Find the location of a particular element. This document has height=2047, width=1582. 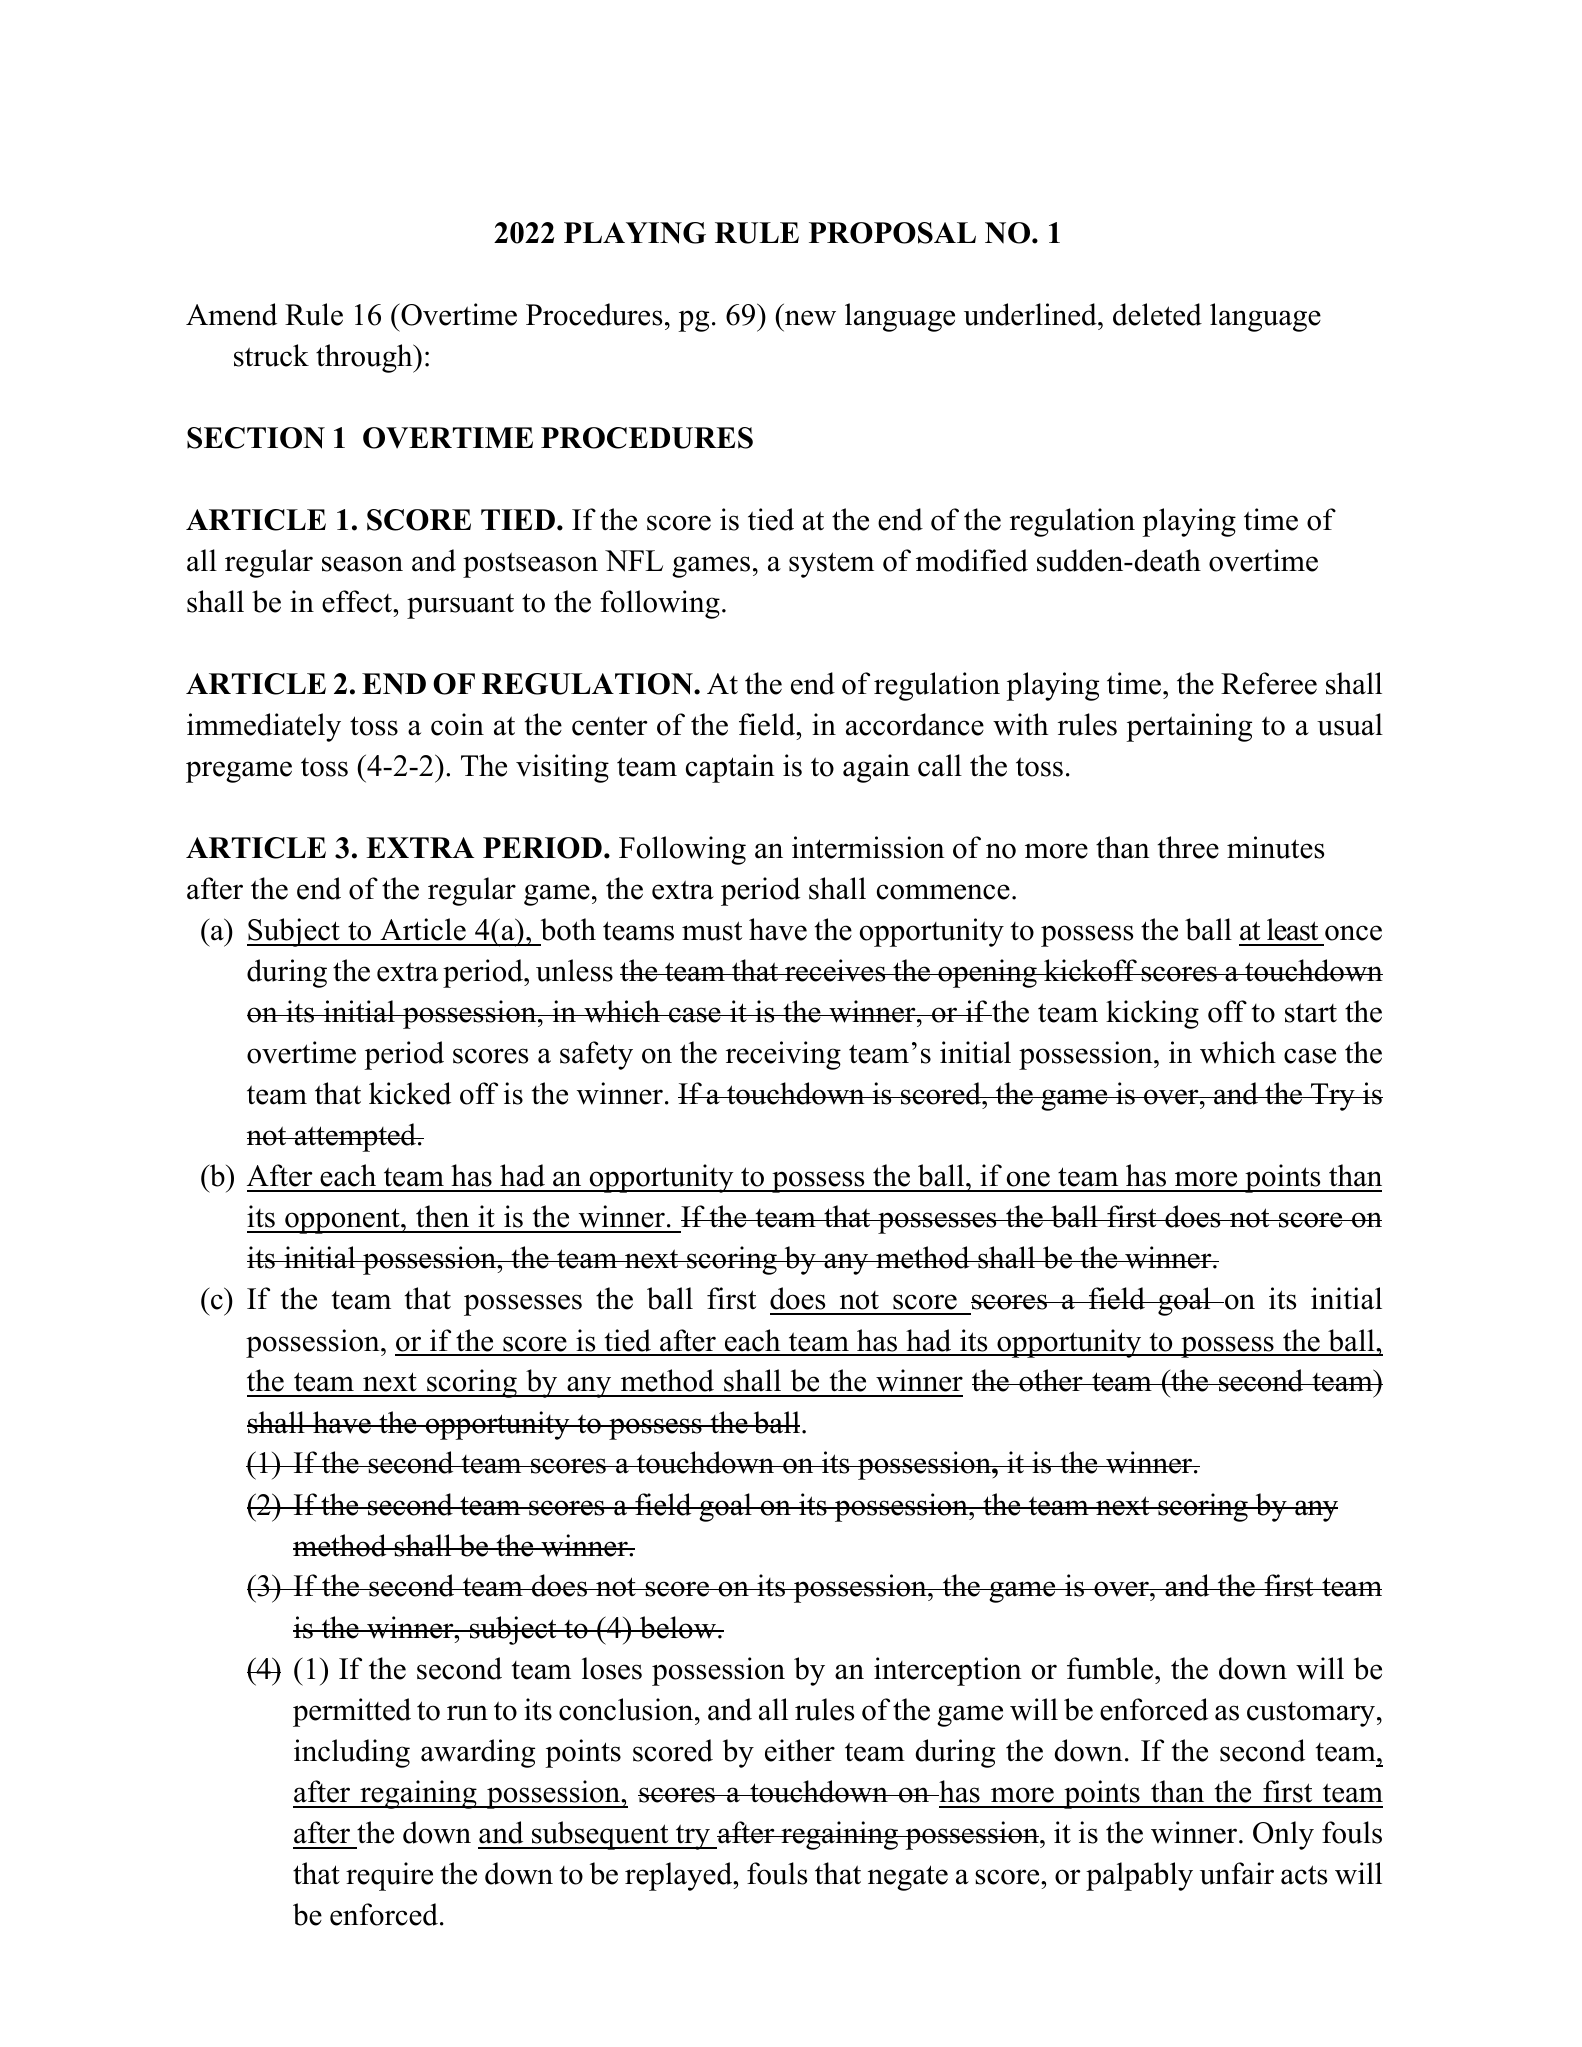

through is located at coordinates (365, 358).
